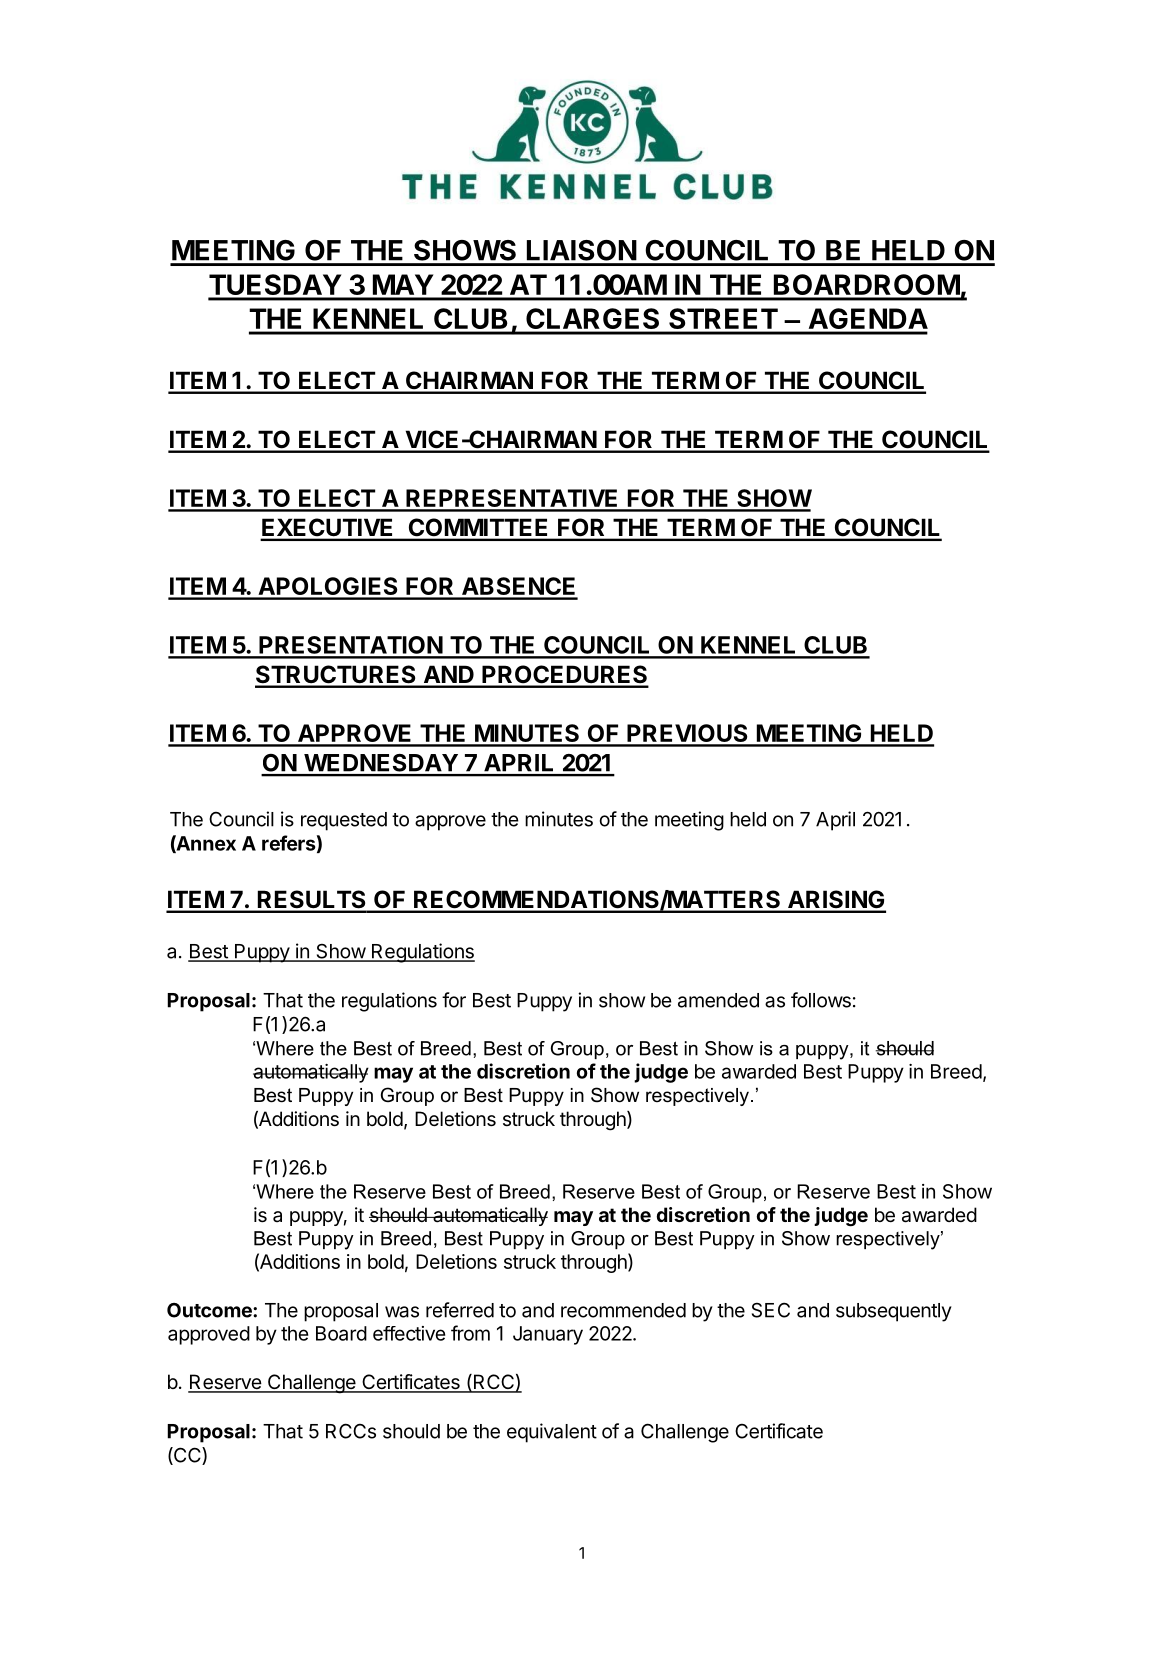 The image size is (1175, 1662). Describe the element at coordinates (771, 1310) in the screenshot. I see `SEC` at that location.
